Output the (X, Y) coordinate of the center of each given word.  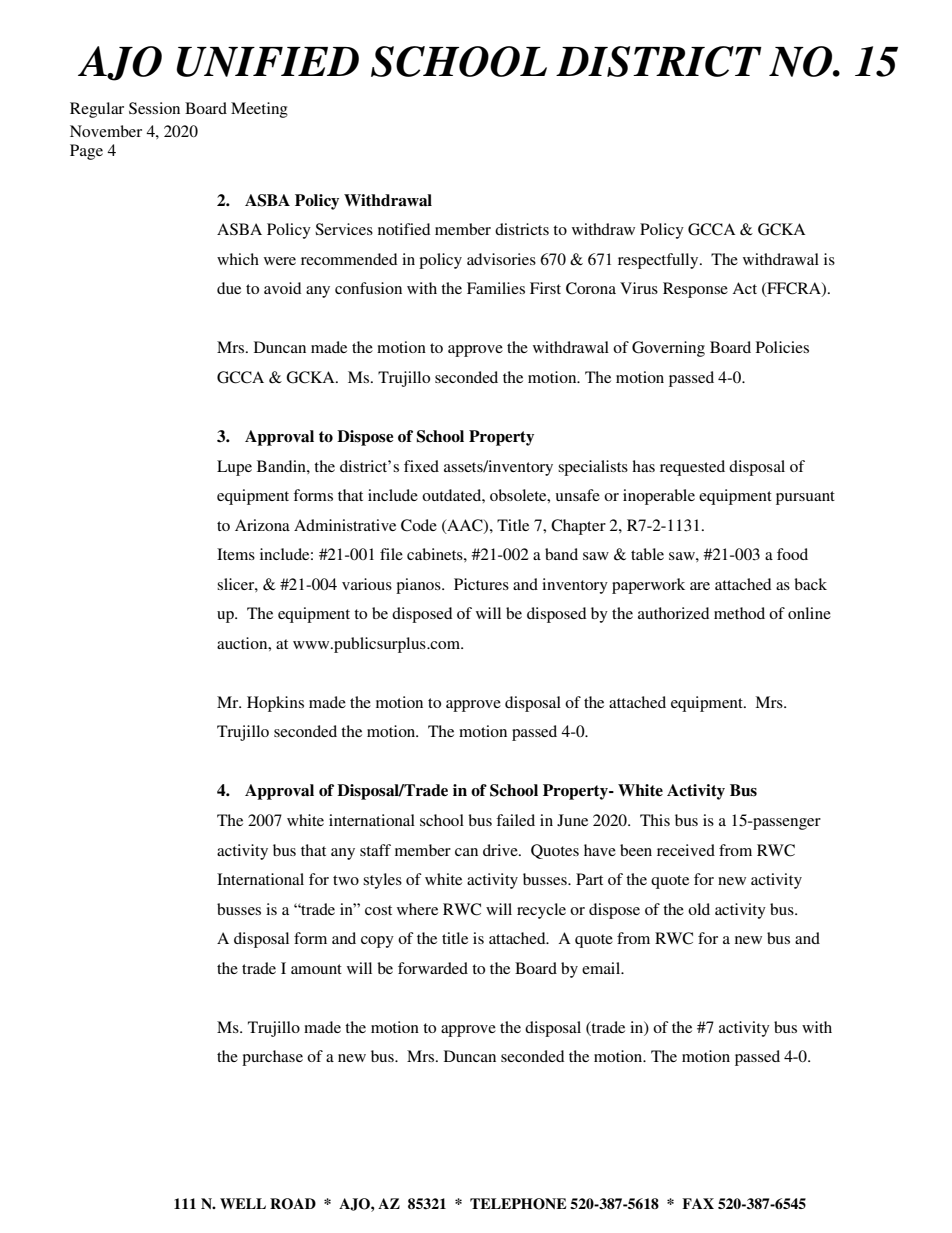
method (739, 613)
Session (154, 108)
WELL (243, 1203)
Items (236, 554)
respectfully (659, 261)
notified (404, 229)
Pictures (481, 584)
